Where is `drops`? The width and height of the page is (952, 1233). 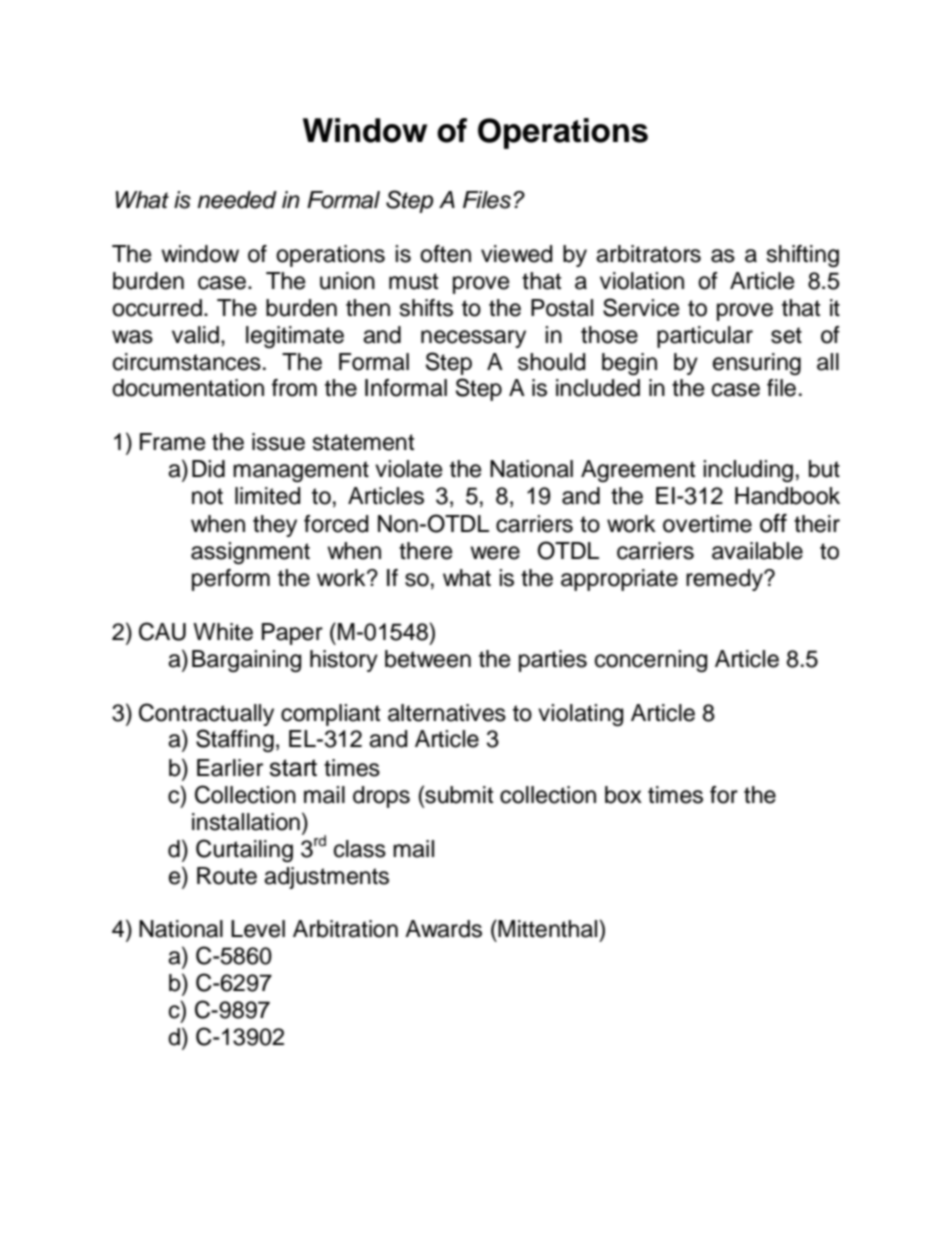
drops is located at coordinates (381, 797).
